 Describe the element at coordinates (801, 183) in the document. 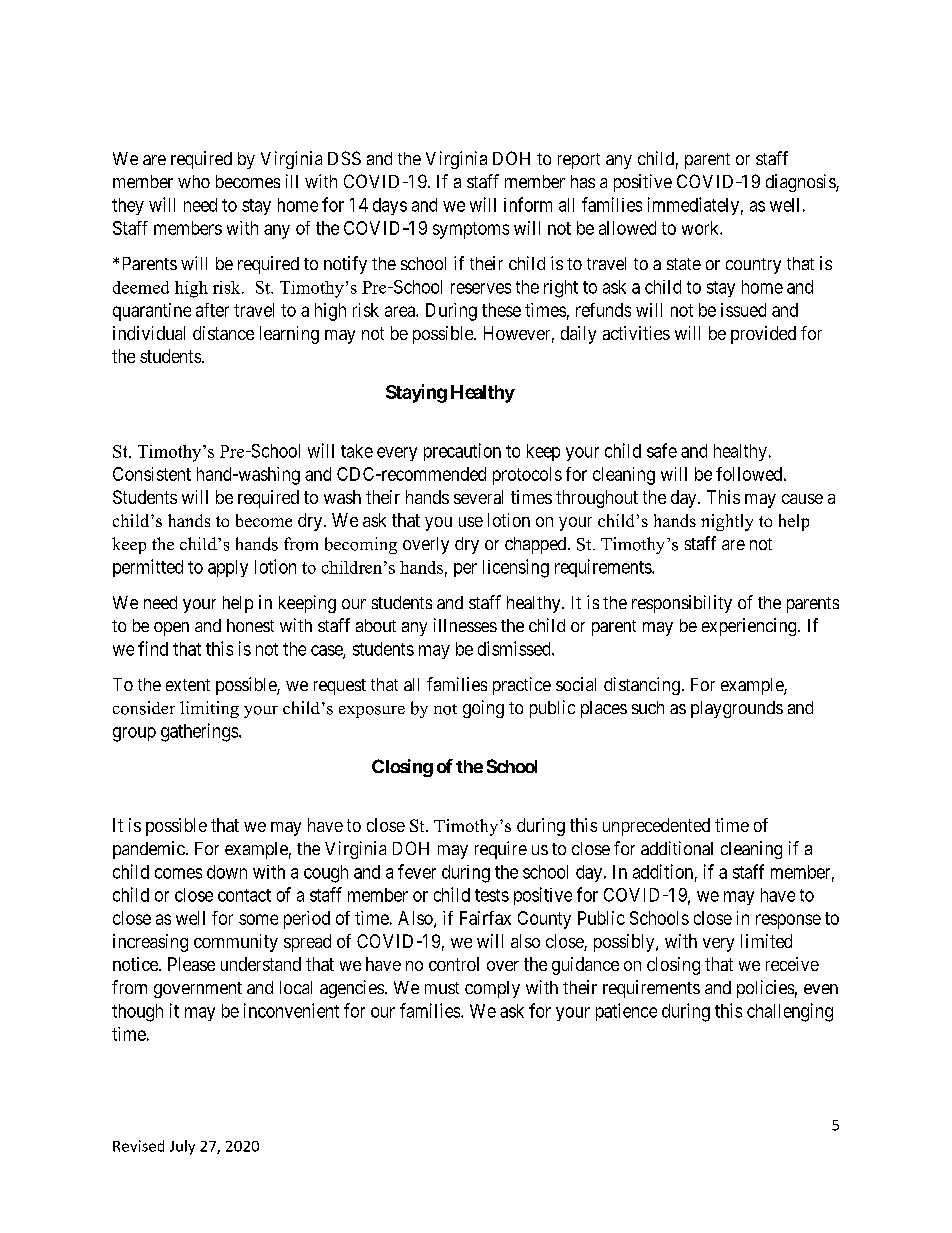

I see `diagnosis` at that location.
